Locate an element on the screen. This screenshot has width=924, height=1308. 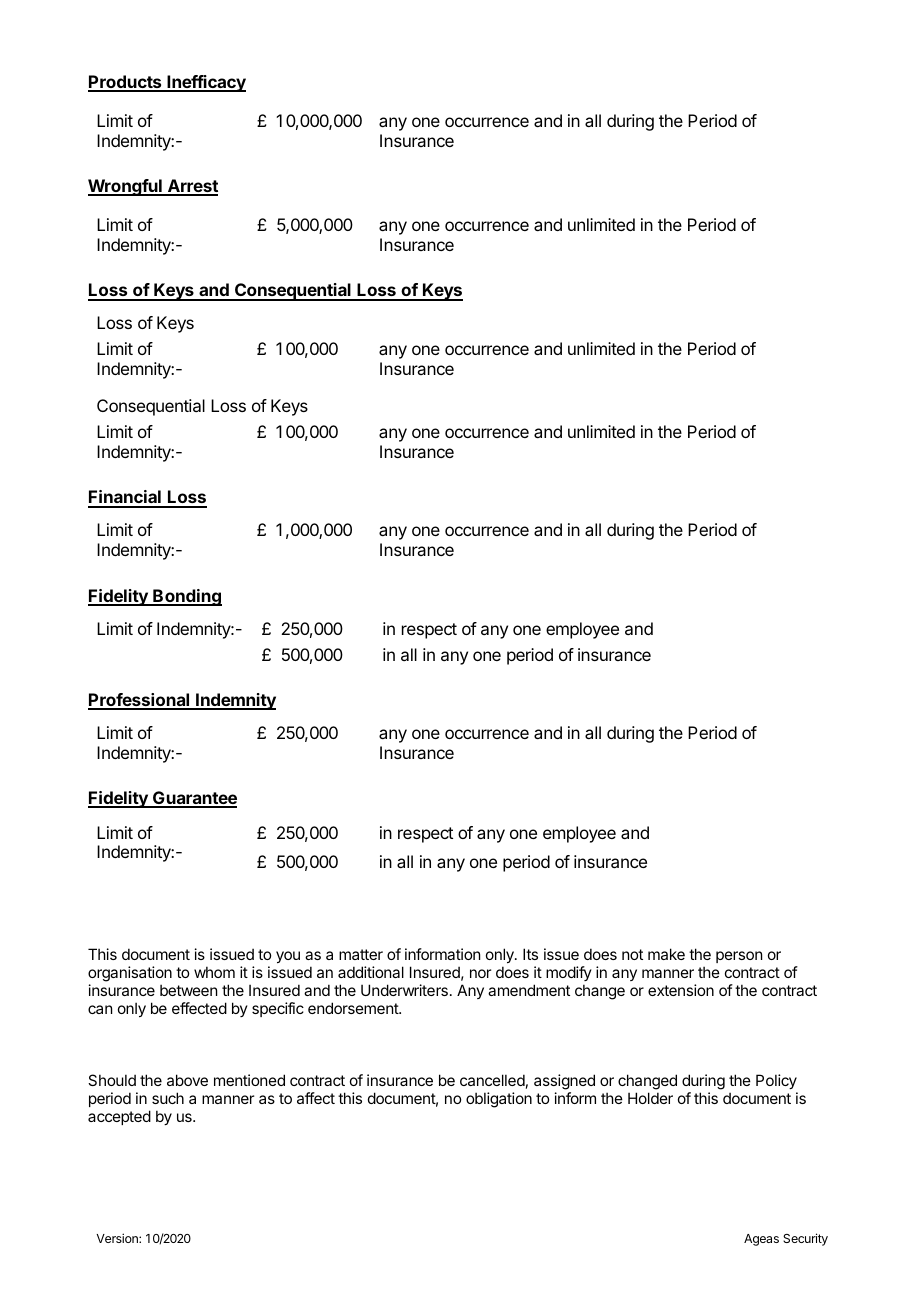
obligation is located at coordinates (499, 1100).
